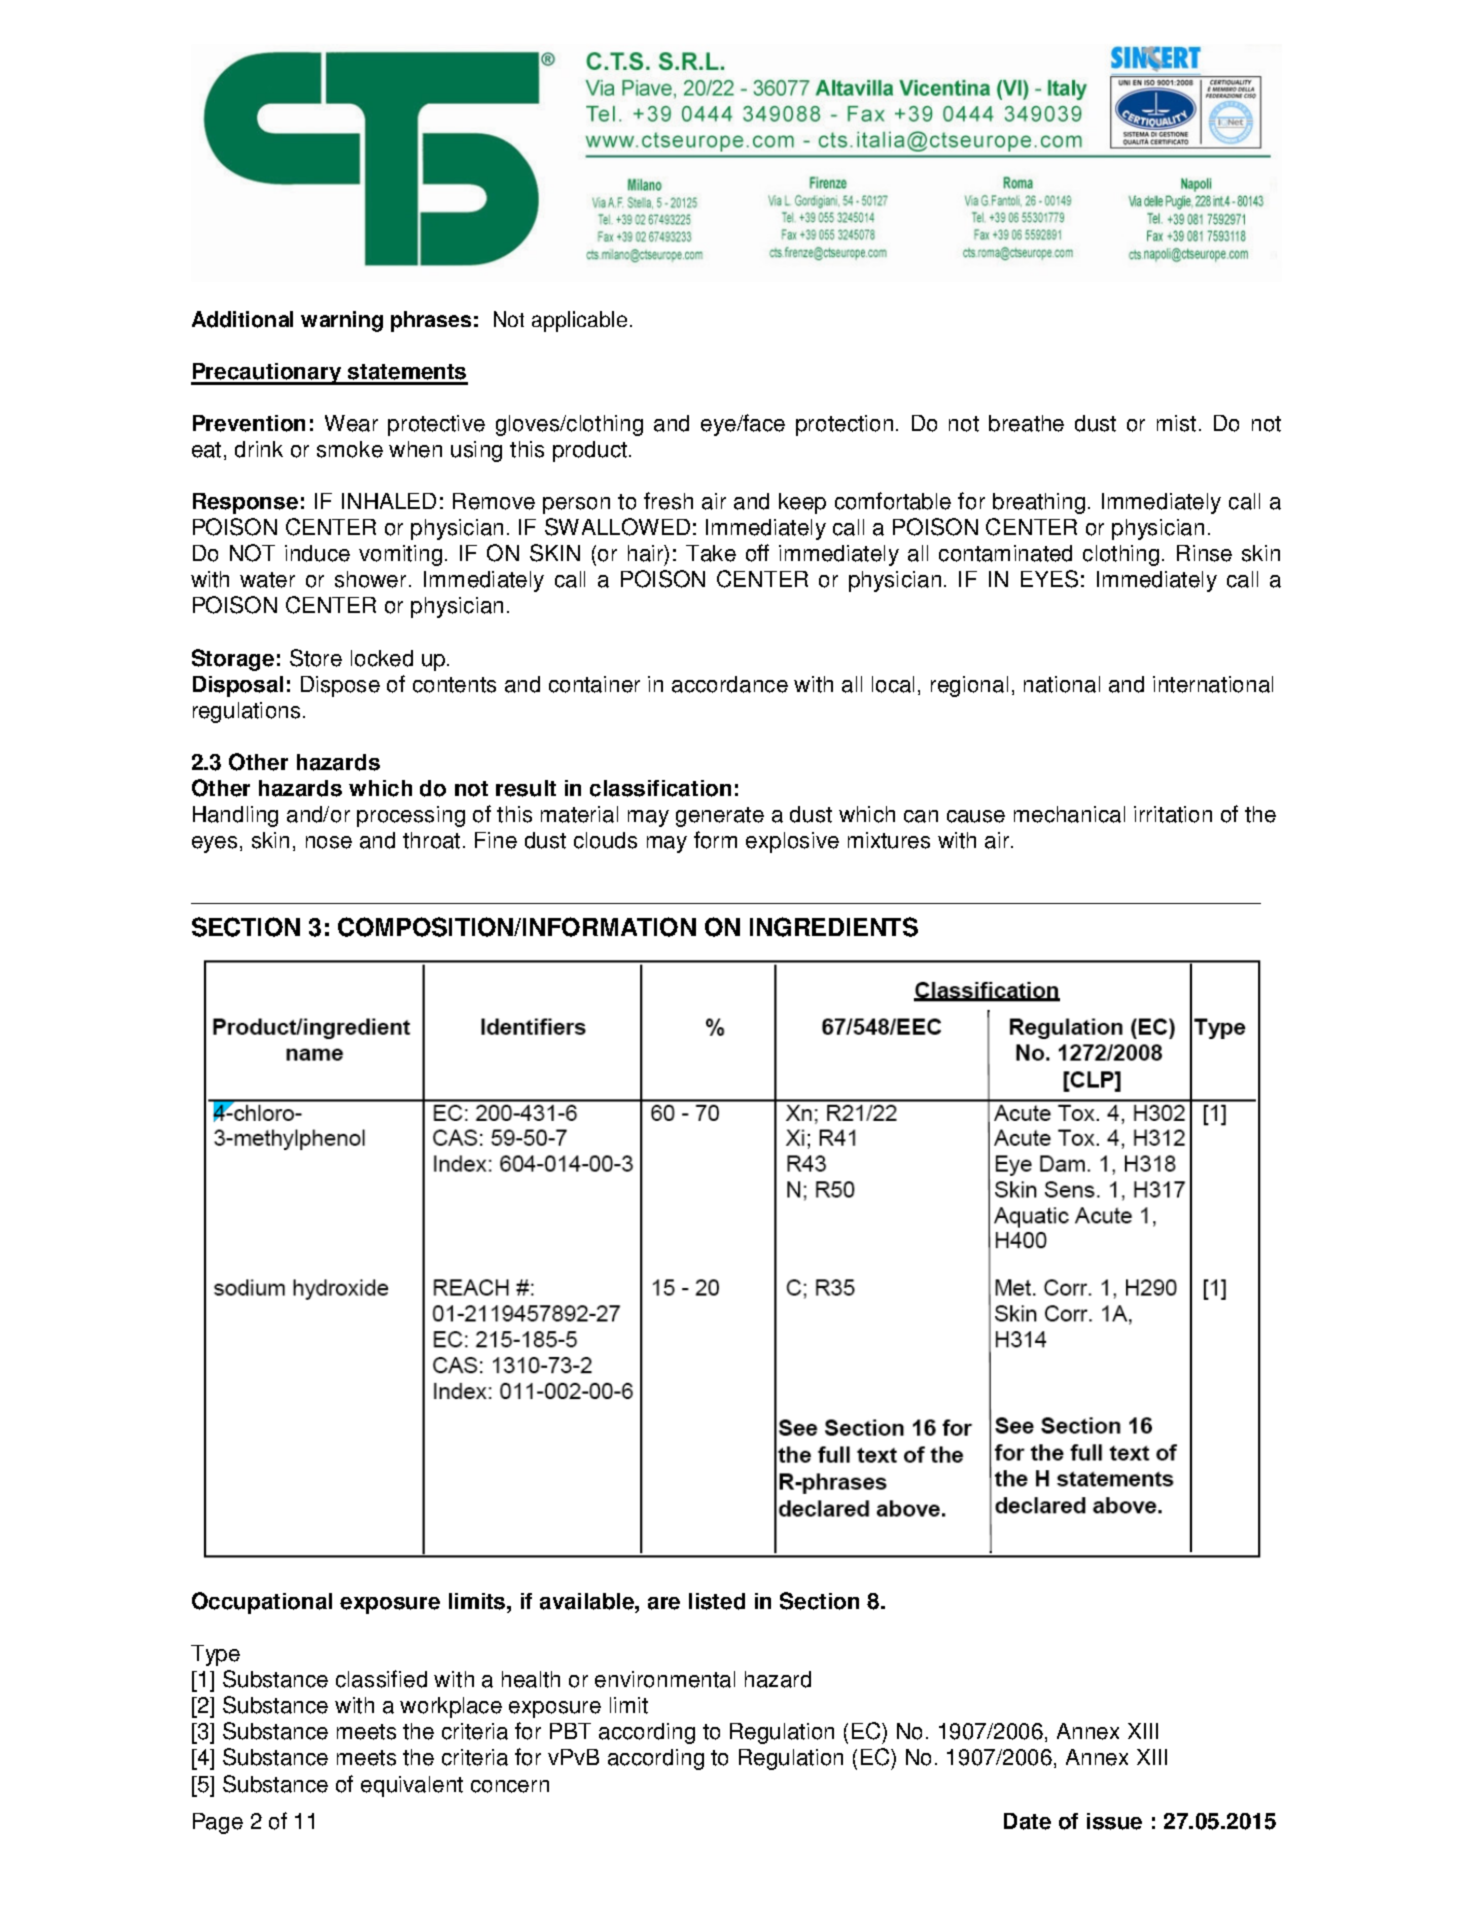 This document has width=1474, height=1907. Describe the element at coordinates (342, 321) in the document. I see `warning` at that location.
